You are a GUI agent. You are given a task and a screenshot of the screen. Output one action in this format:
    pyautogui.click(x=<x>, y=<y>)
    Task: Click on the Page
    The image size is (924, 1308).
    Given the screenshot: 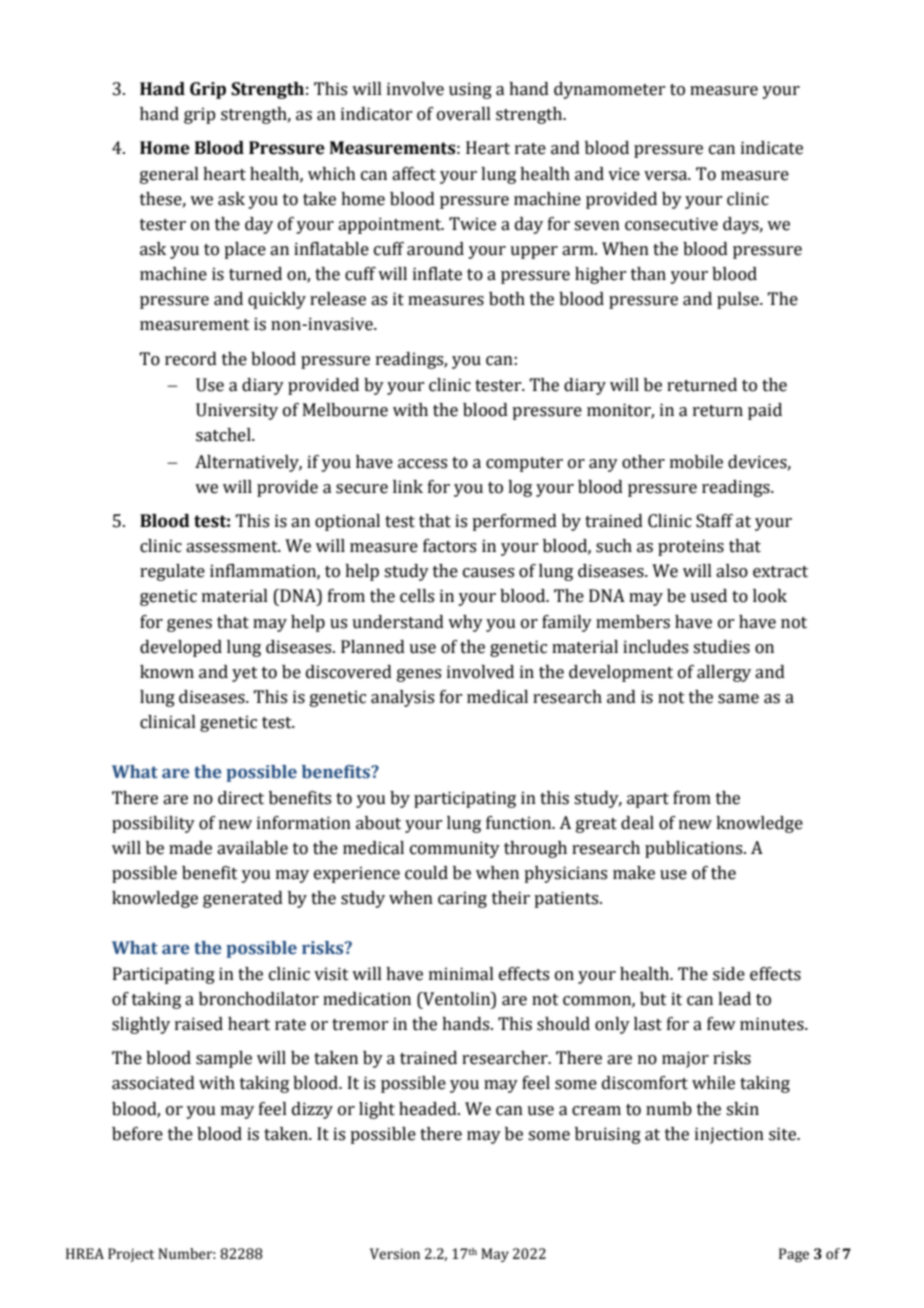 What is the action you would take?
    pyautogui.click(x=794, y=1255)
